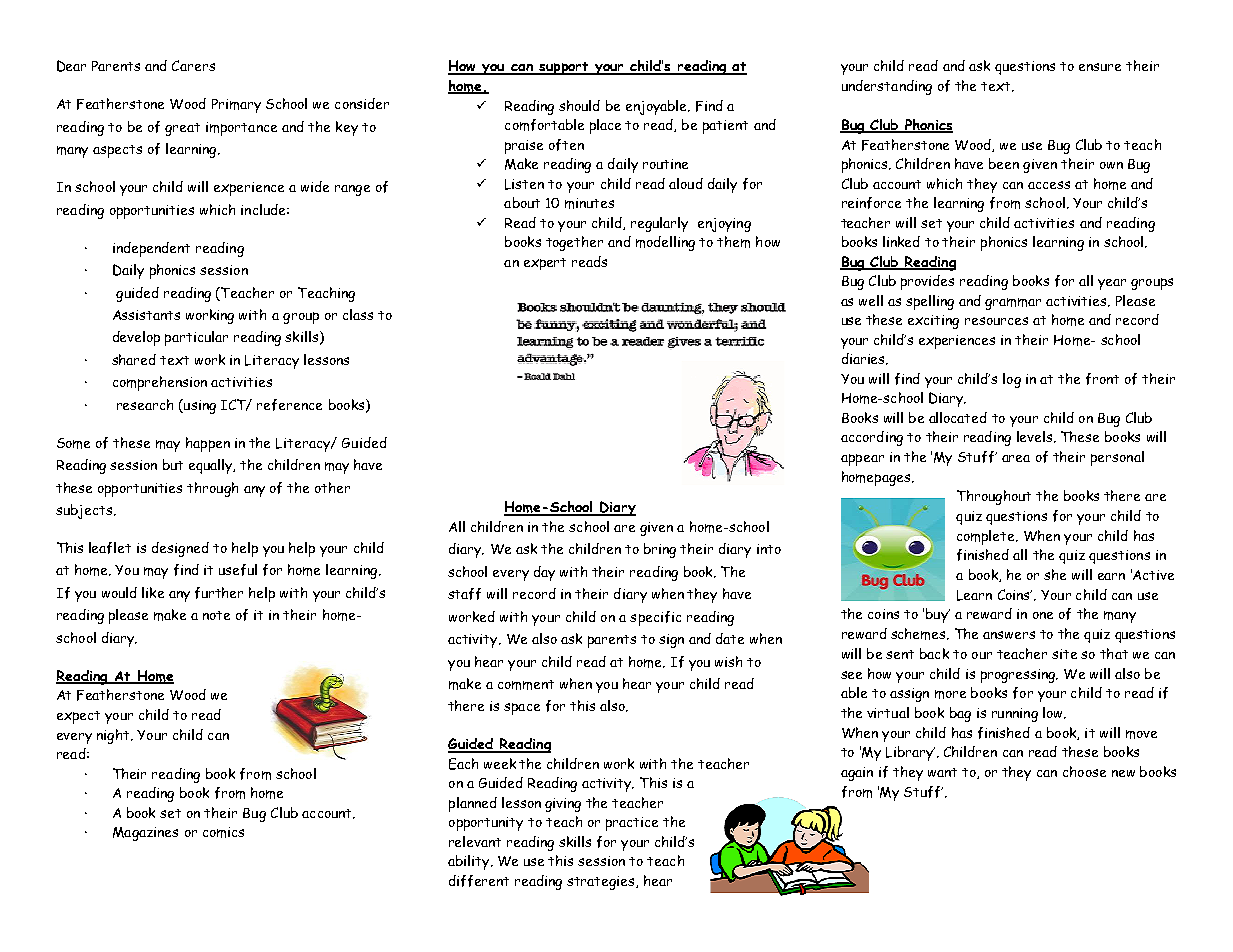 The width and height of the document is (1233, 952). What do you see at coordinates (1015, 715) in the document?
I see `running` at bounding box center [1015, 715].
